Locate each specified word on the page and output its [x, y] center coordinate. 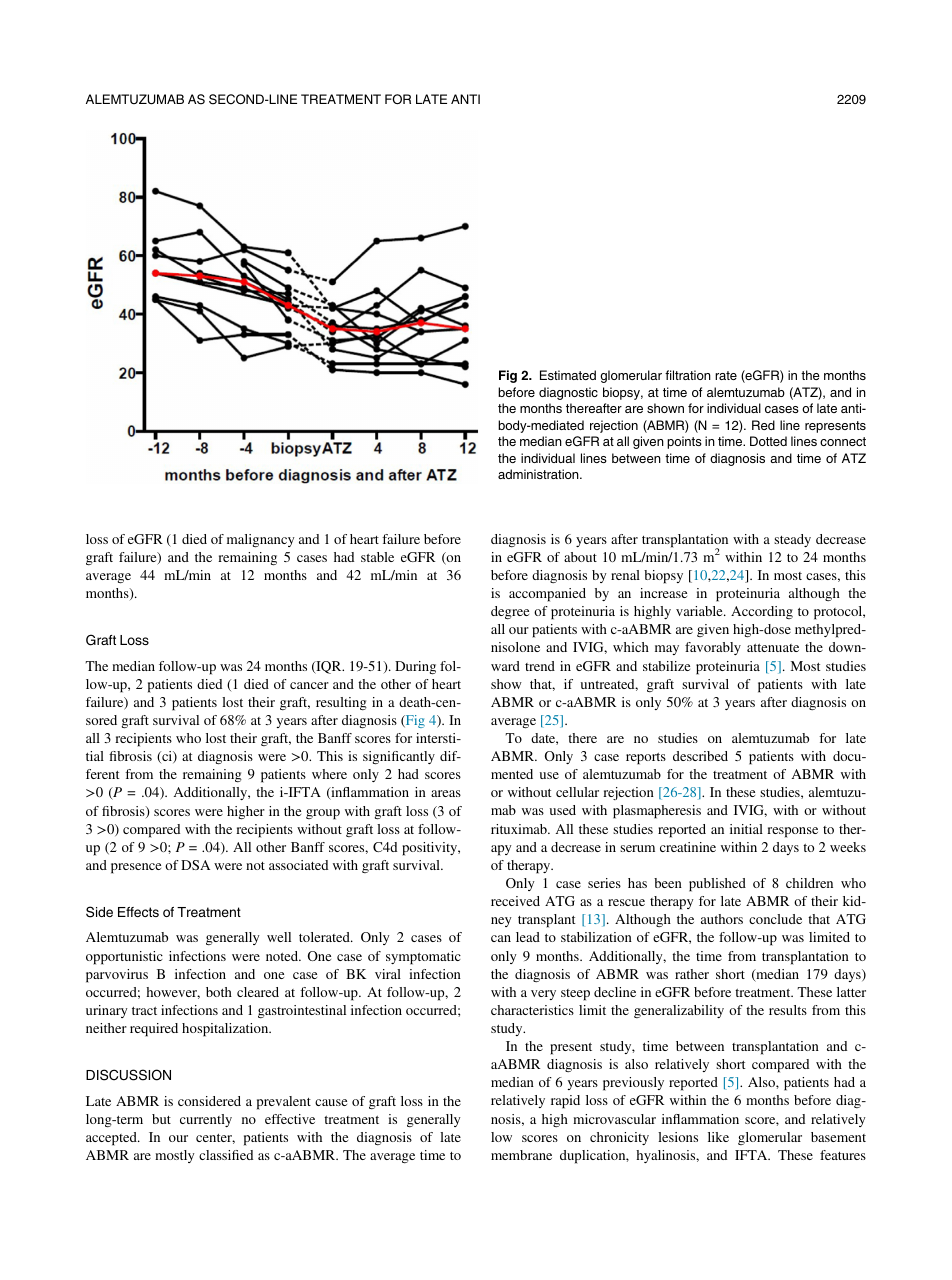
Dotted [768, 441]
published [717, 885]
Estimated [568, 375]
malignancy [261, 541]
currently [206, 1120]
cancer [309, 685]
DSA [195, 865]
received [515, 901]
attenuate [773, 648]
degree [510, 612]
